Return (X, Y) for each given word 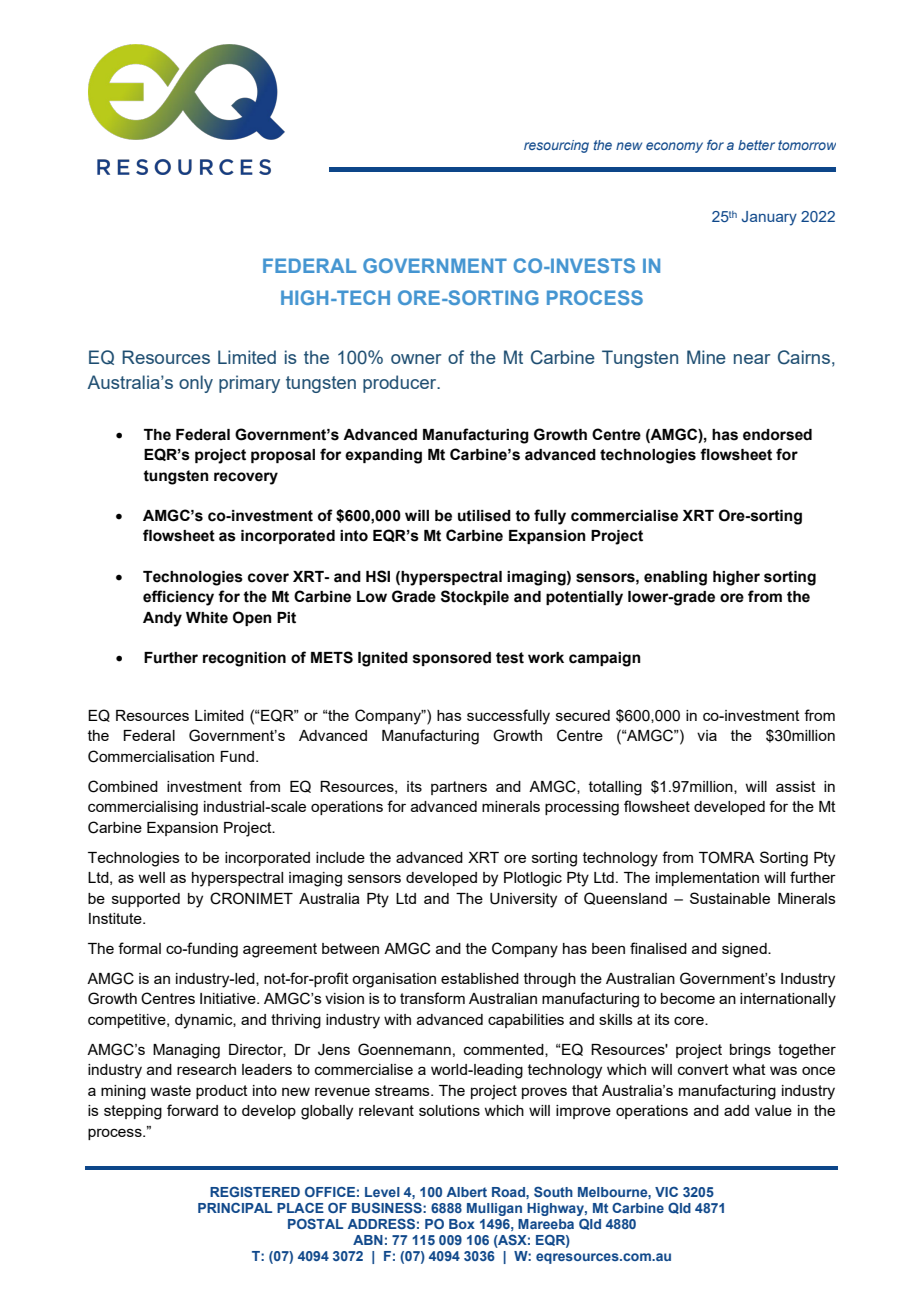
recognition (244, 659)
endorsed (777, 435)
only (196, 384)
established (480, 978)
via (707, 735)
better (756, 145)
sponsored (452, 659)
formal (139, 948)
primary (249, 384)
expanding (383, 456)
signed (745, 950)
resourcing (556, 146)
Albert (467, 1192)
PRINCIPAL (235, 1208)
